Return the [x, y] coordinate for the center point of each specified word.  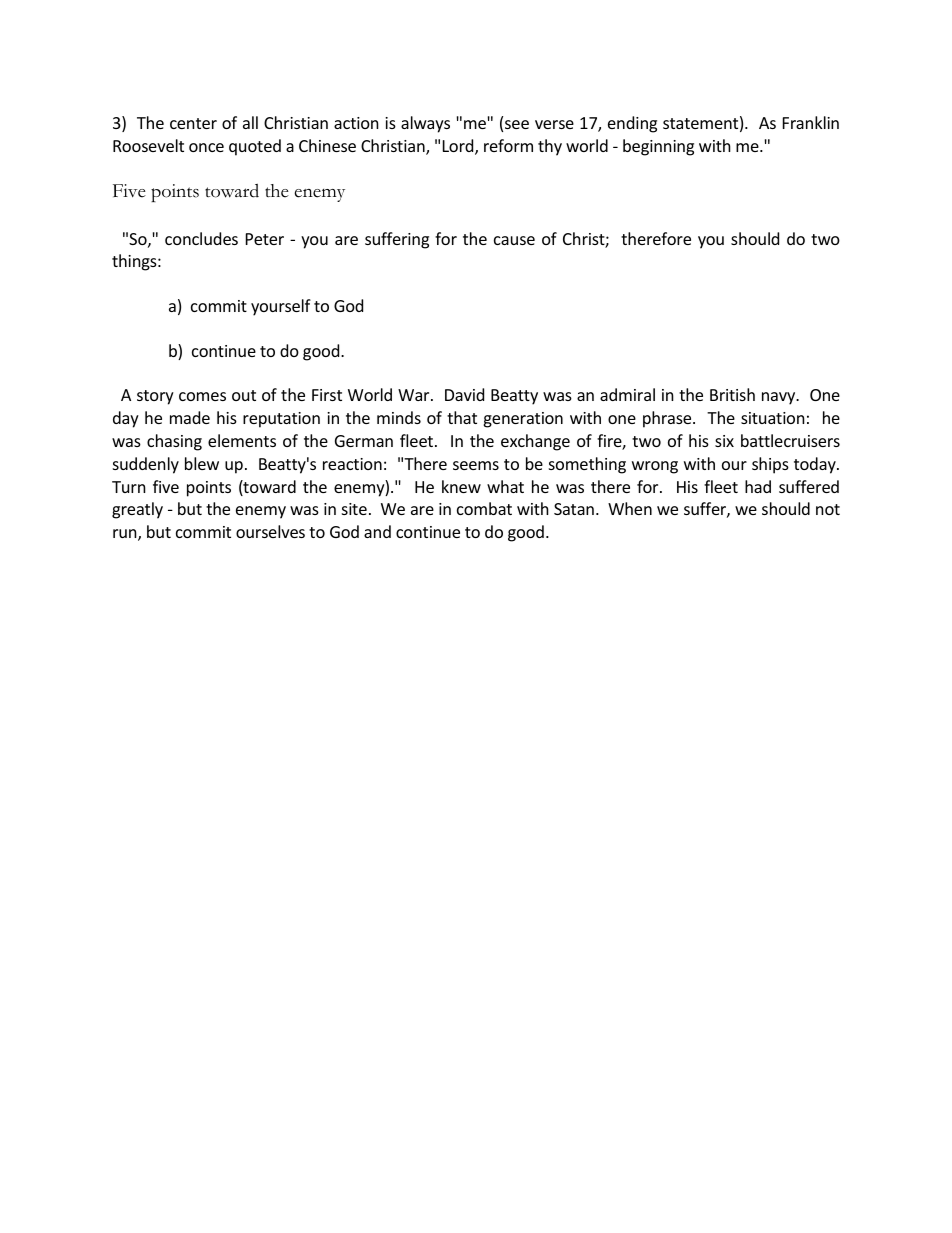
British [732, 394]
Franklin [811, 122]
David [464, 394]
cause [514, 240]
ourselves [270, 531]
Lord [459, 147]
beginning [658, 147]
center [193, 123]
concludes [201, 238]
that [462, 417]
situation [773, 418]
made [190, 417]
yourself [281, 307]
